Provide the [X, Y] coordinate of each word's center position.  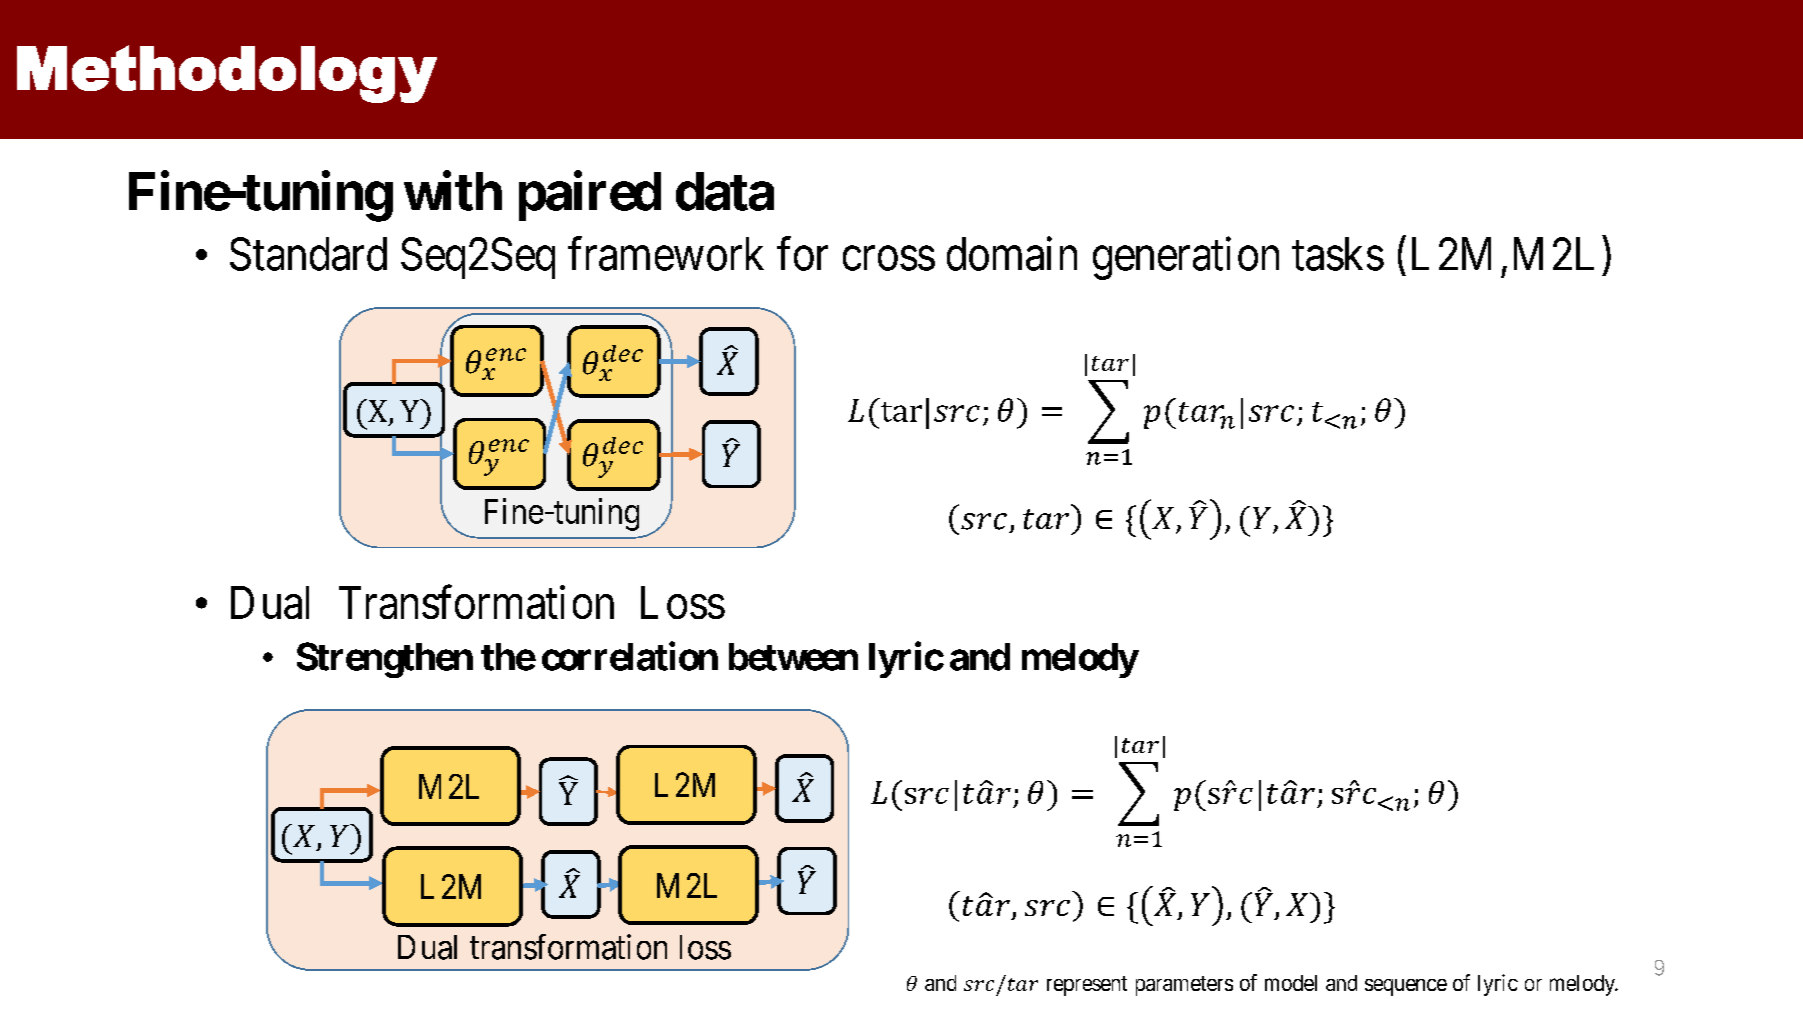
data [725, 191]
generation [1186, 258]
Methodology [227, 74]
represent [1087, 986]
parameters [1184, 986]
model [1291, 983]
